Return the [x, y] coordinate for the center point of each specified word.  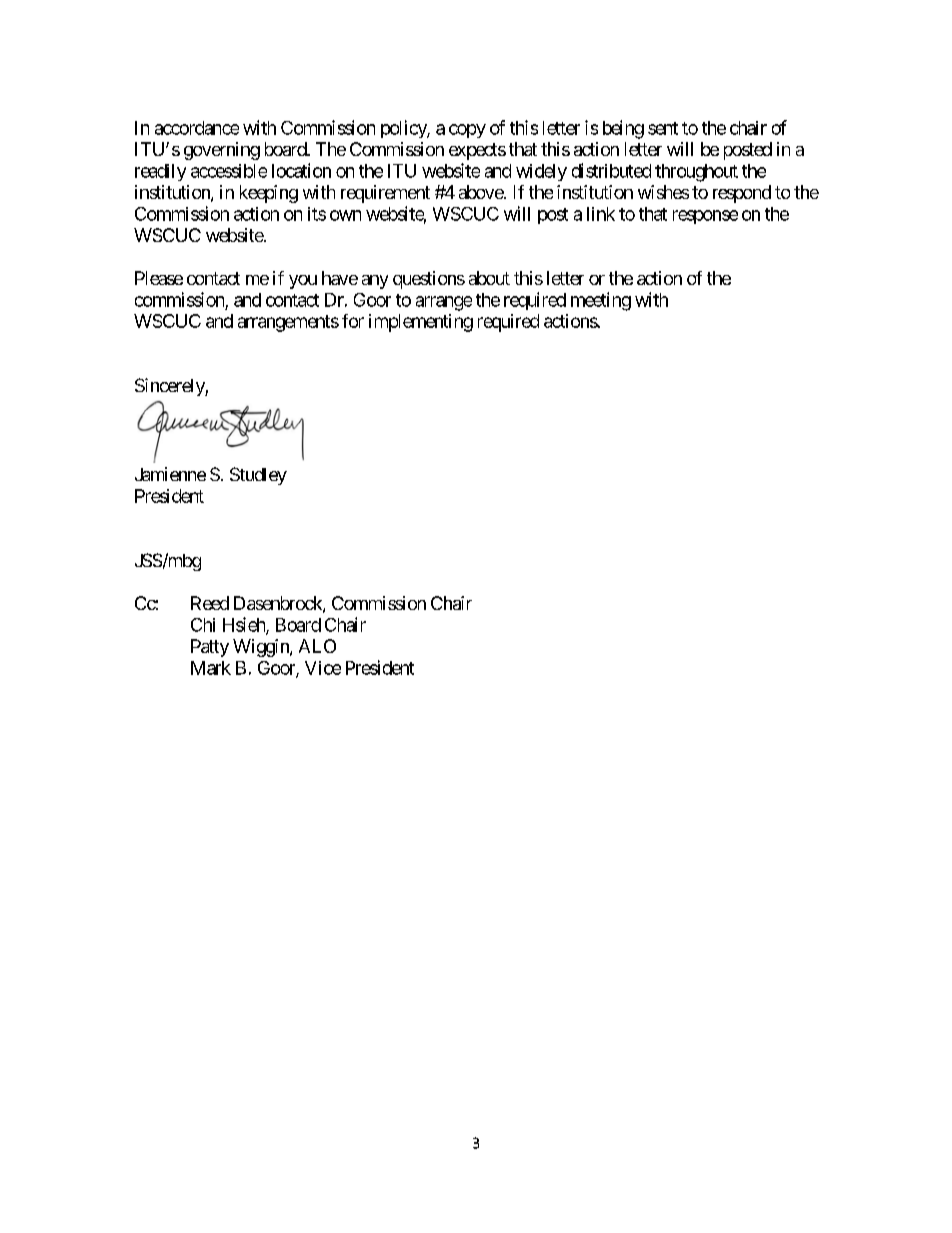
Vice [323, 668]
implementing [421, 323]
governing [222, 151]
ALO [317, 646]
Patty [210, 648]
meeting [601, 301]
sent [663, 128]
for [353, 321]
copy [467, 131]
